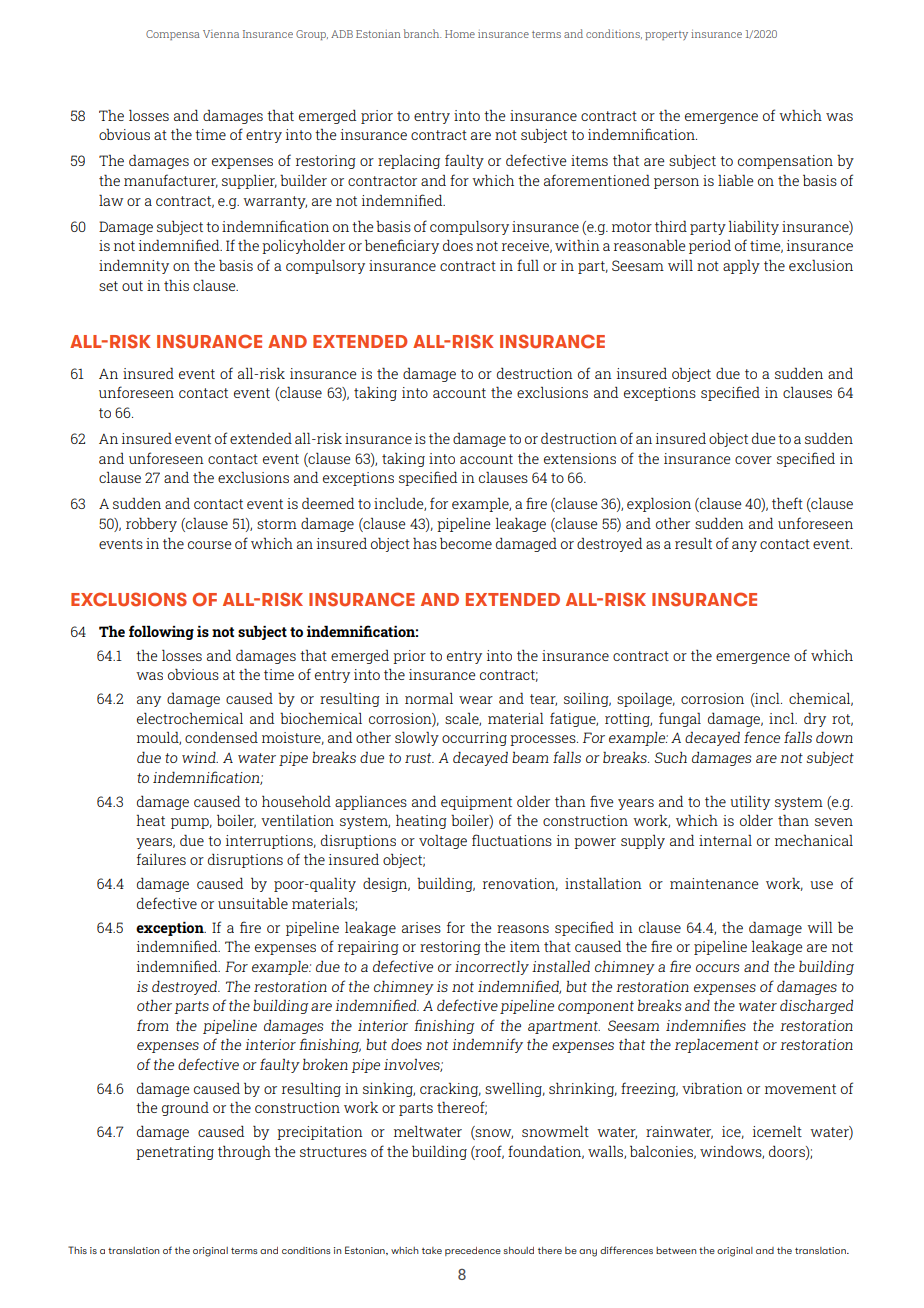 The height and width of the screenshot is (1308, 924). I want to click on failures, so click(161, 859).
